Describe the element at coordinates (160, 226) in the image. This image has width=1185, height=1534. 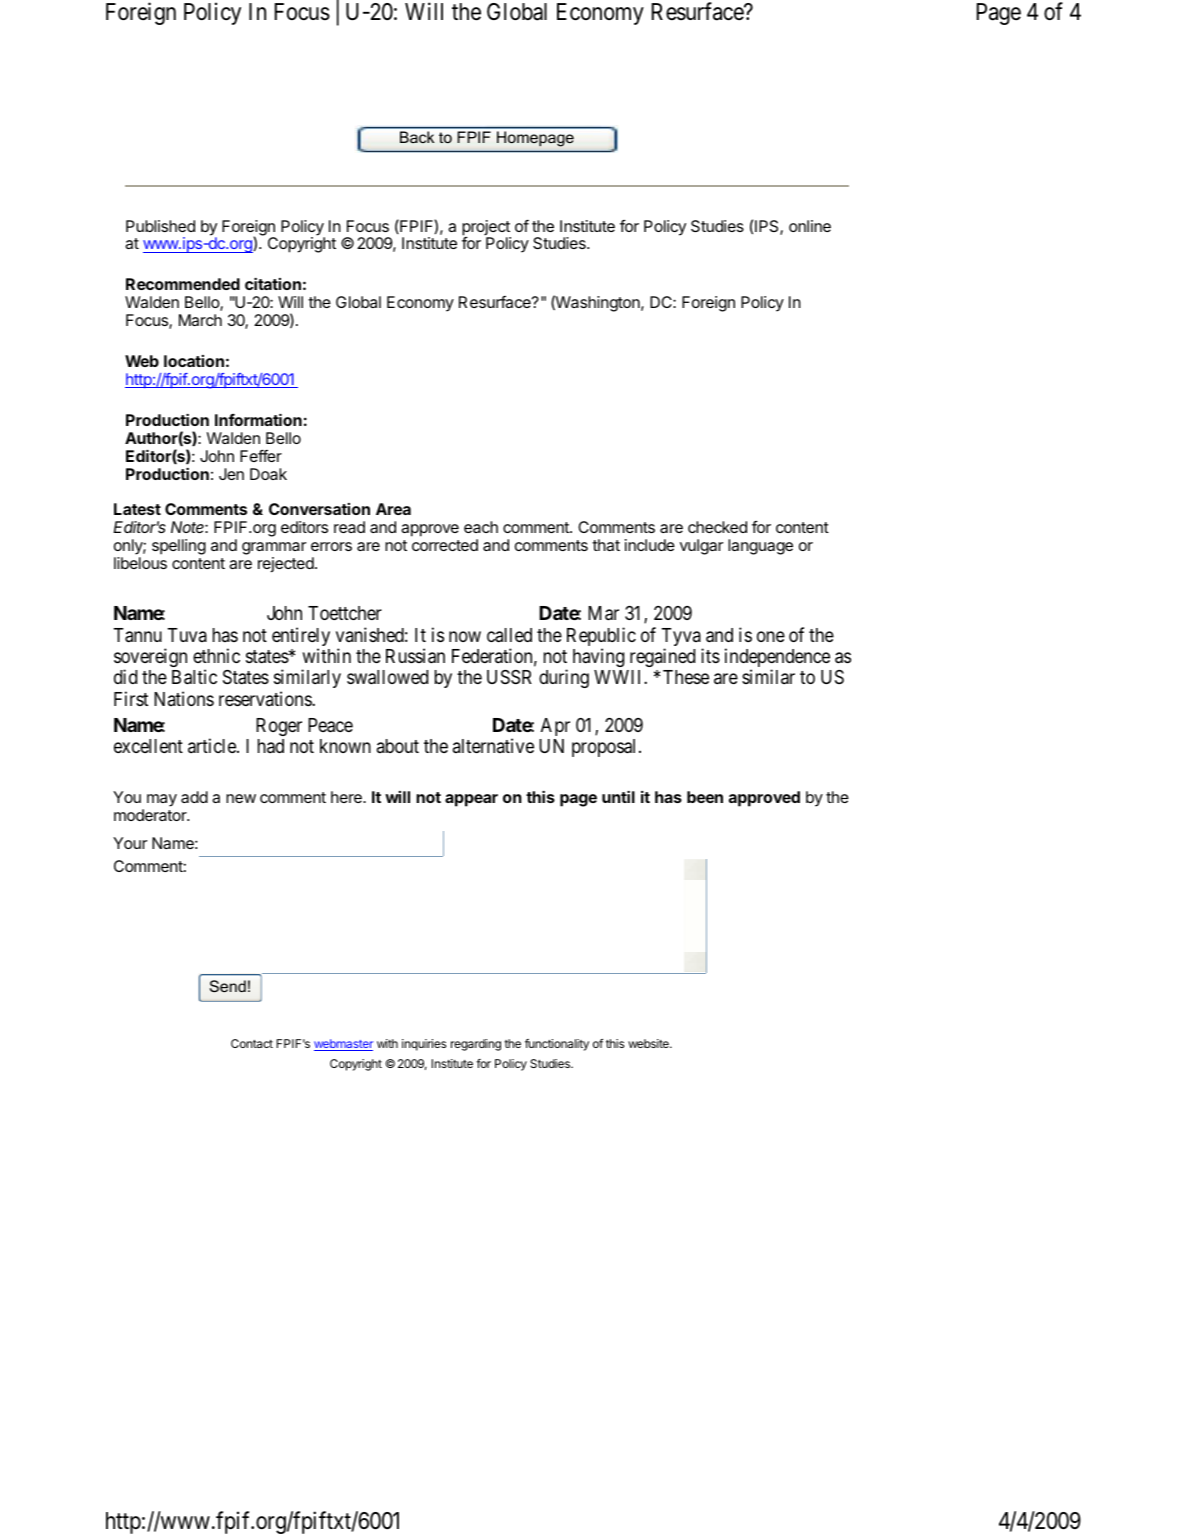
I see `Published` at that location.
